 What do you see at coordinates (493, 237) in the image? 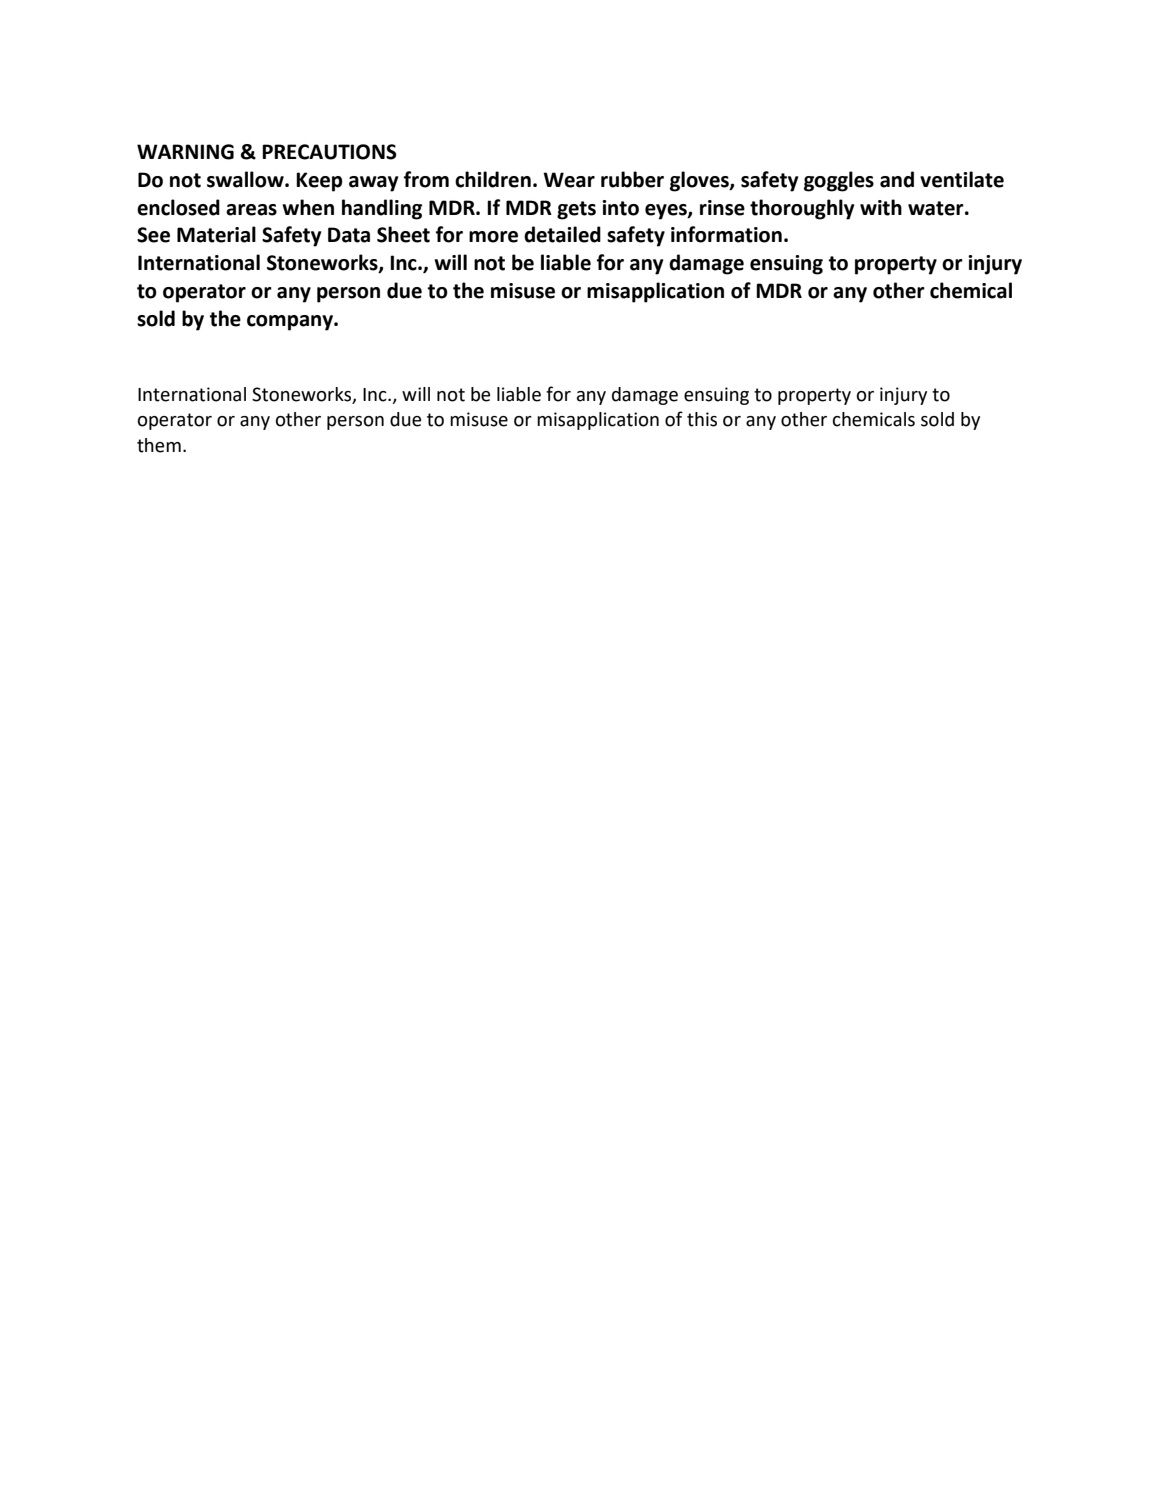
I see `more` at bounding box center [493, 237].
